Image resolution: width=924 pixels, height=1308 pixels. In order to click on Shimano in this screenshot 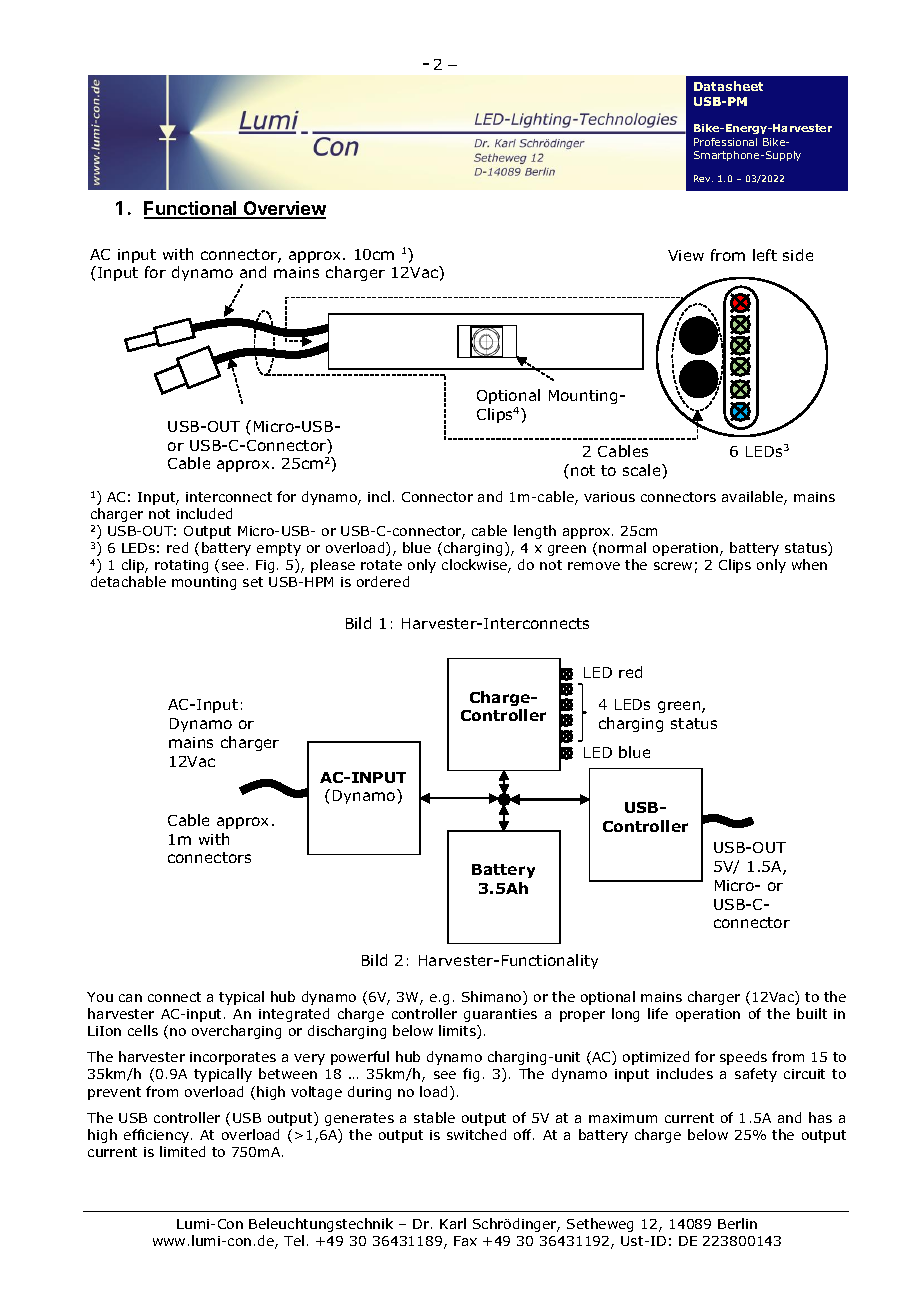, I will do `click(493, 998)`.
